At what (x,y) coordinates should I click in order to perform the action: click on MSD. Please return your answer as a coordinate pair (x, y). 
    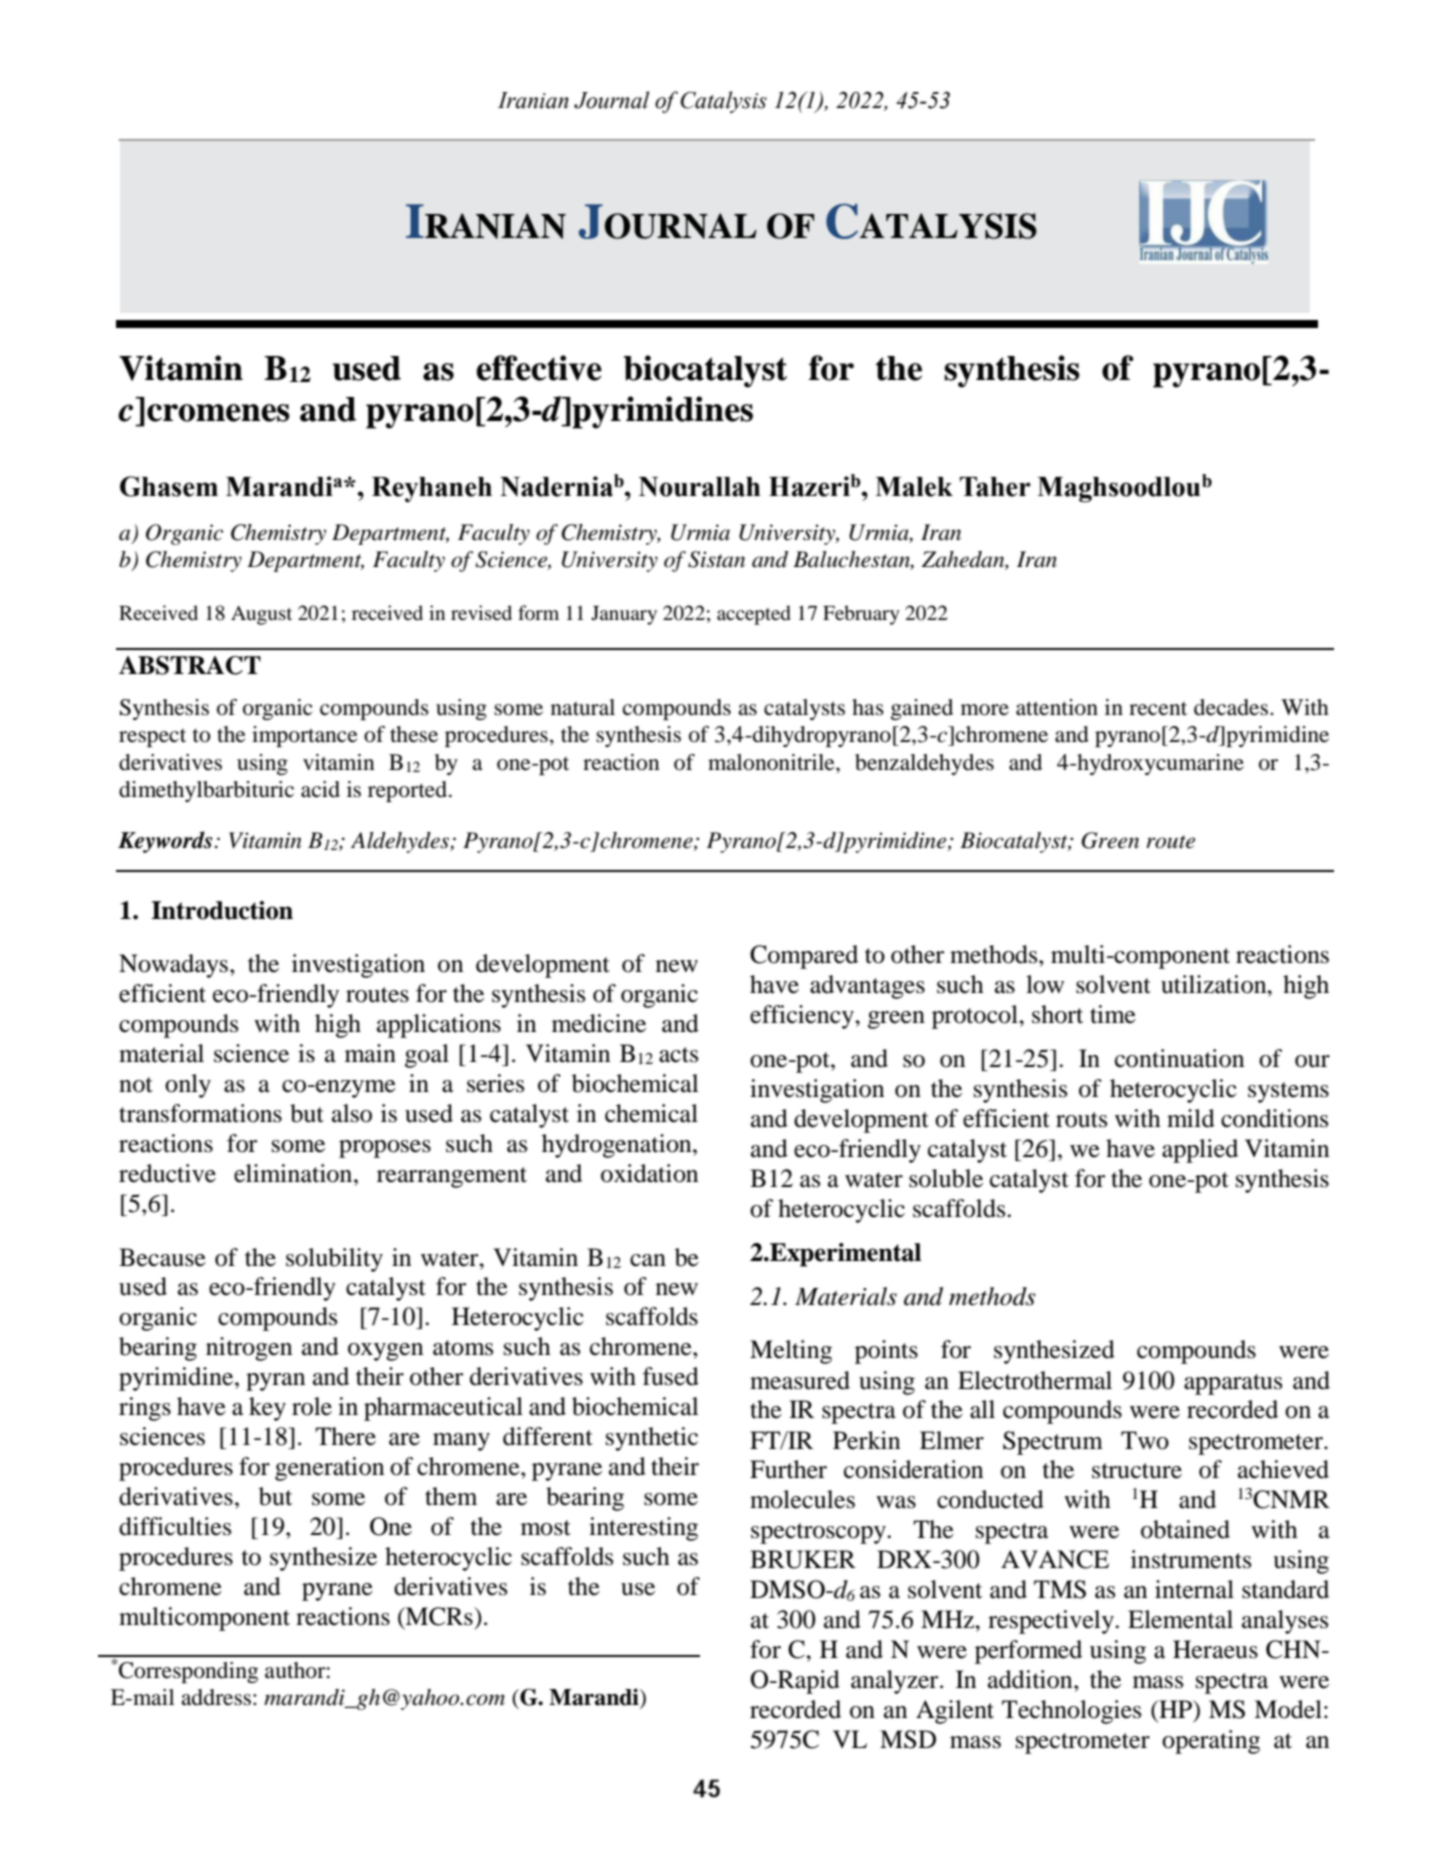
    Looking at the image, I should click on (908, 1739).
